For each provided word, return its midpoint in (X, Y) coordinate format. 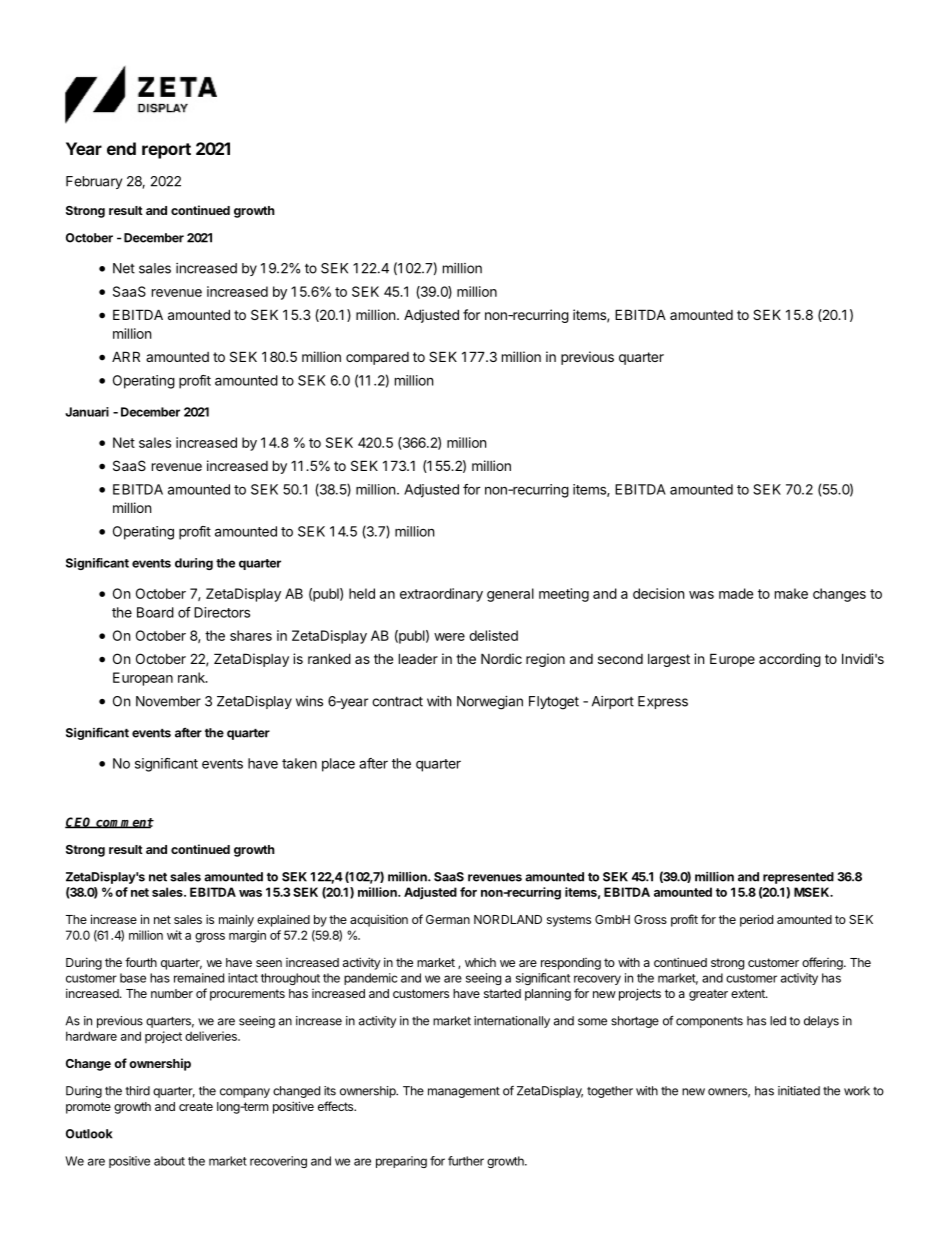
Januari (87, 412)
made (736, 593)
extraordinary (441, 595)
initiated (799, 1091)
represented (798, 878)
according (790, 660)
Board (155, 612)
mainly (236, 920)
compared (377, 358)
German (448, 919)
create (196, 1106)
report (166, 151)
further (466, 1161)
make (791, 593)
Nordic (501, 658)
